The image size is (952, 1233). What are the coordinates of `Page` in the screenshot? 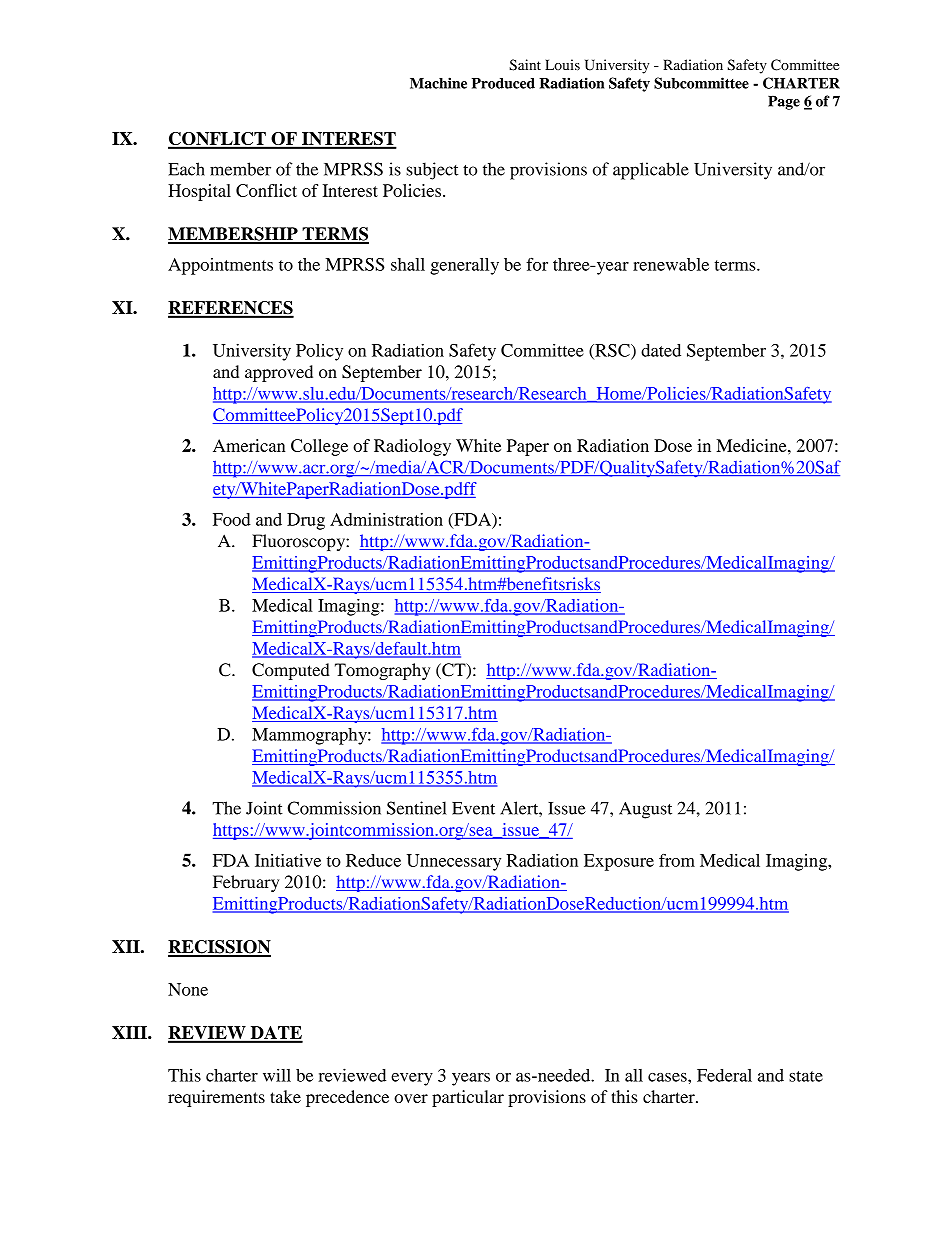 It's located at (784, 103).
